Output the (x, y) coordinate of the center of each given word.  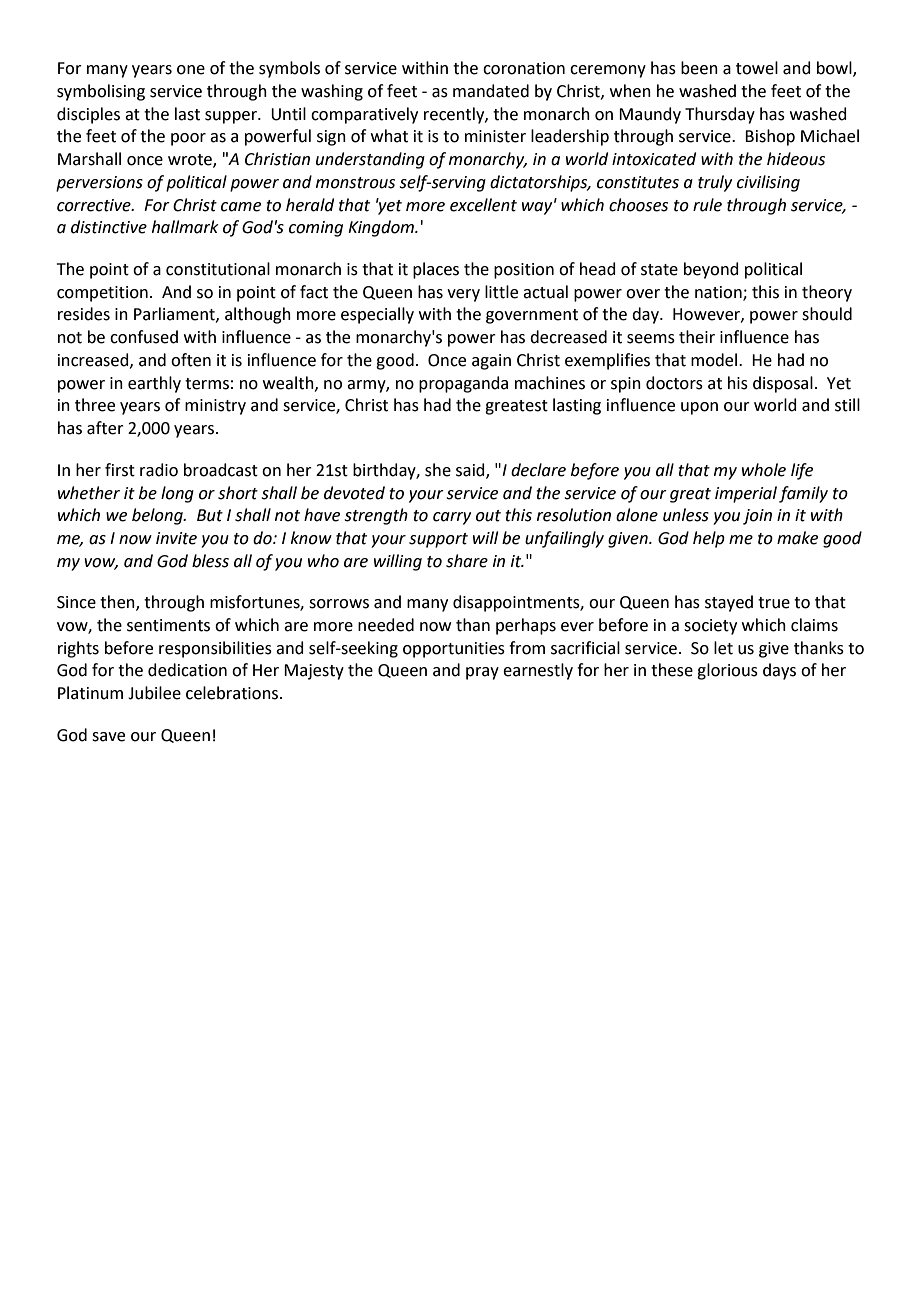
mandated (491, 91)
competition (102, 294)
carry (452, 518)
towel (757, 68)
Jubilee (154, 693)
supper (232, 117)
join (757, 517)
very (463, 295)
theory (827, 293)
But (210, 515)
